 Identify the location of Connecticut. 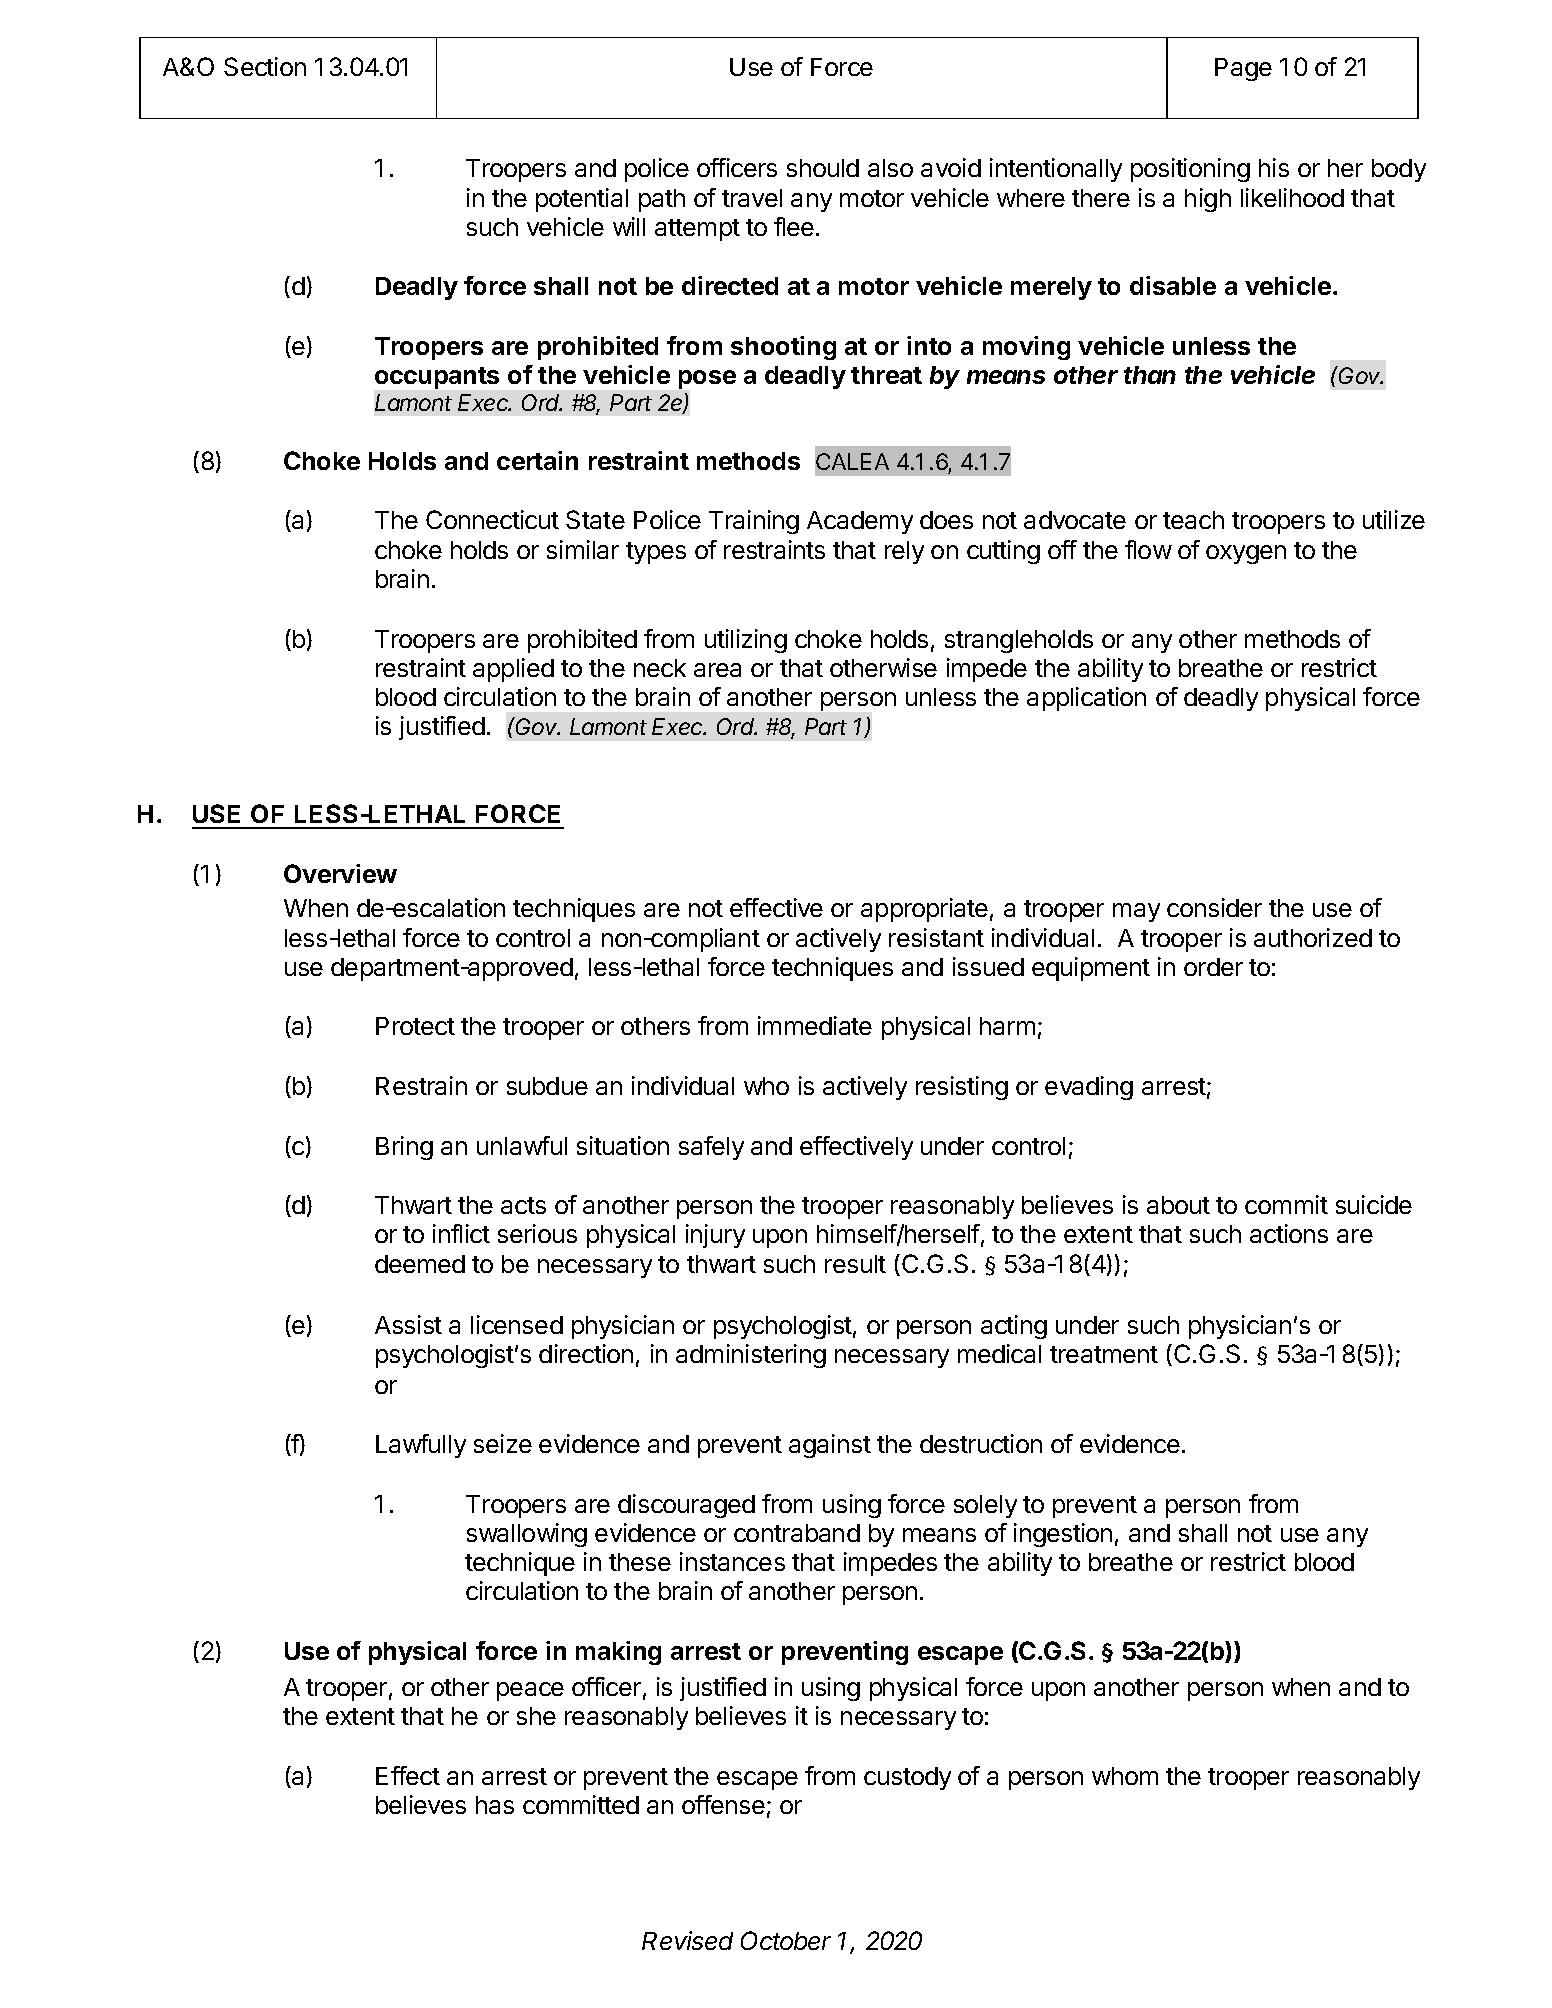
(492, 519).
